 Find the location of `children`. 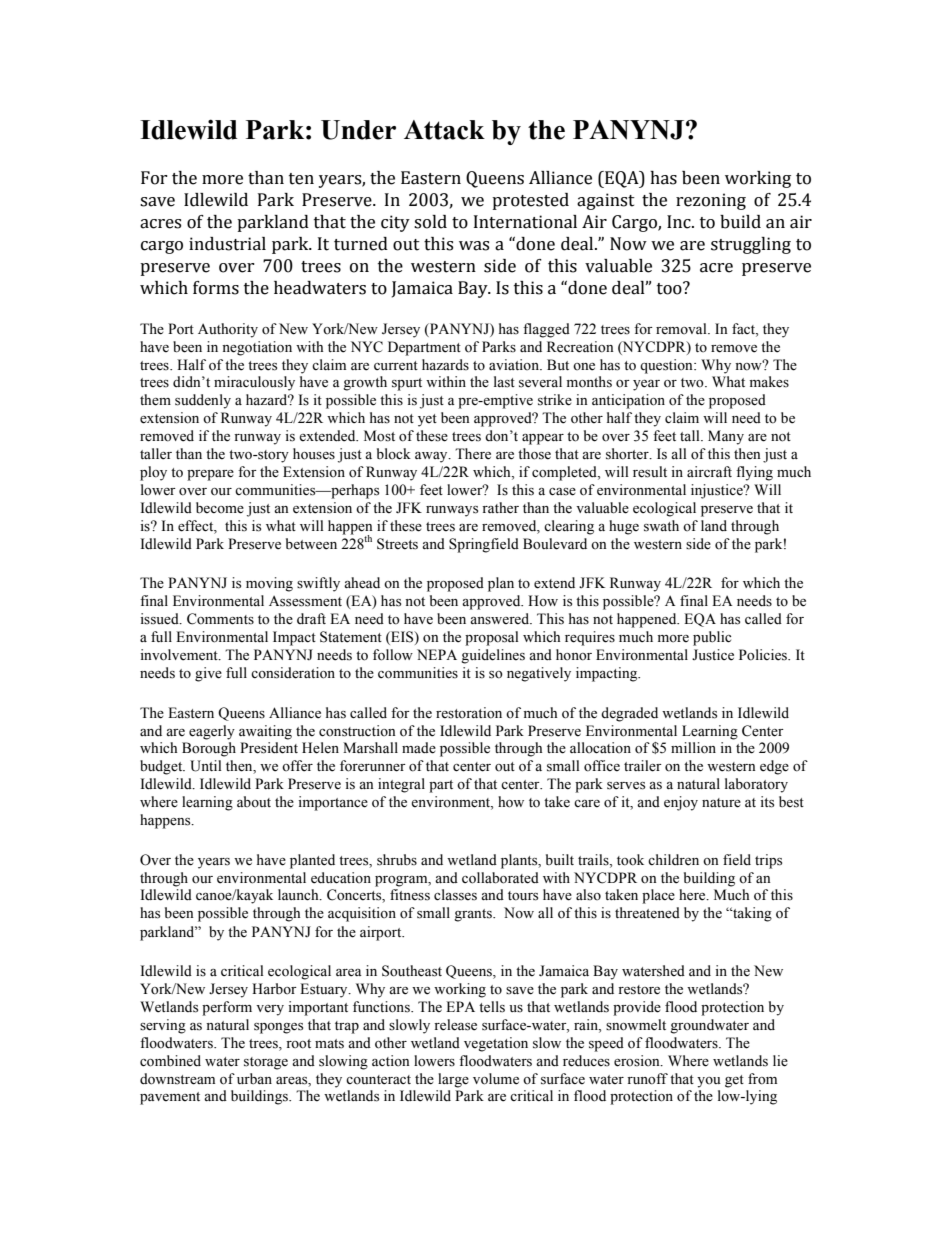

children is located at coordinates (673, 860).
